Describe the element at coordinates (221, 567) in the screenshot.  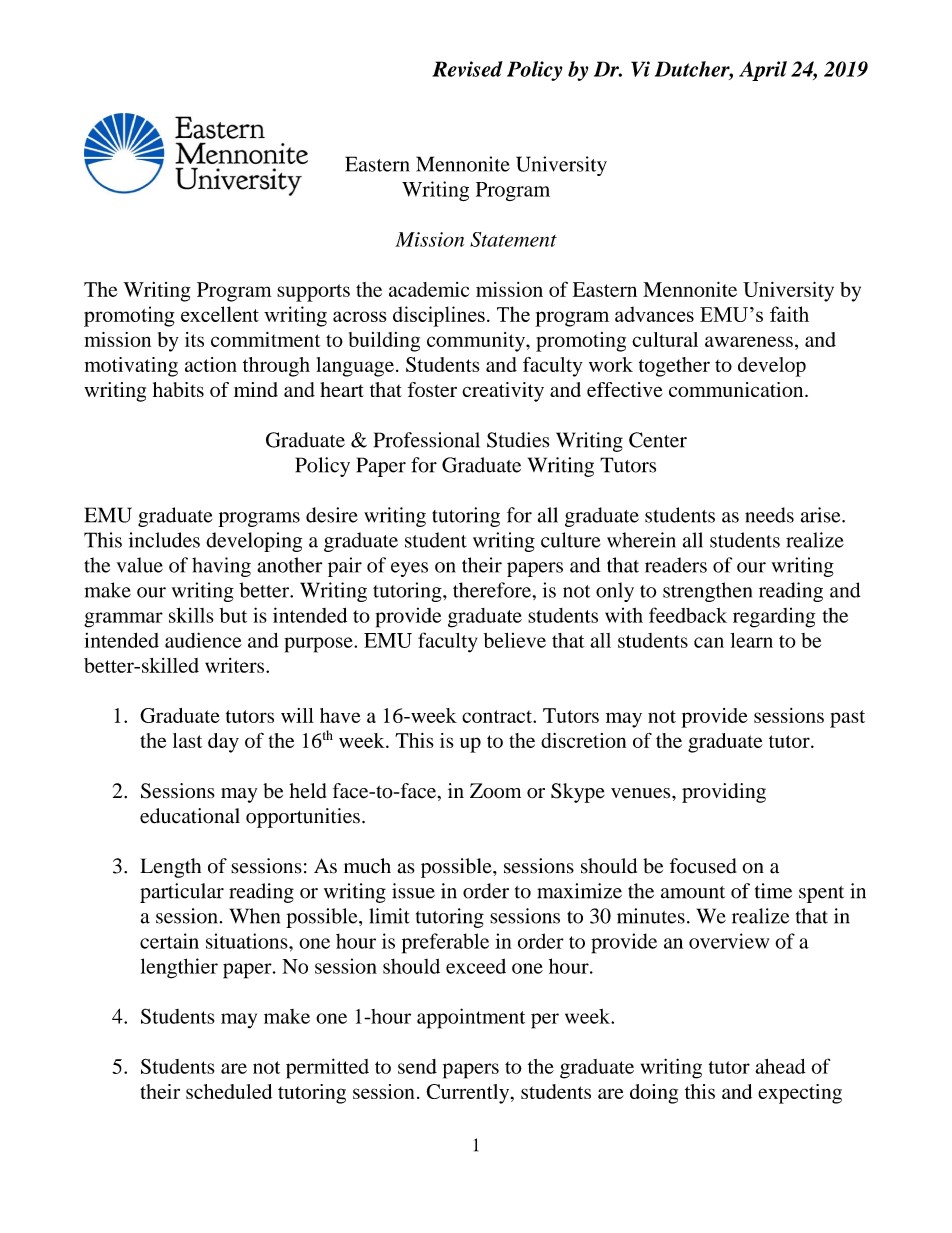
I see `having` at that location.
